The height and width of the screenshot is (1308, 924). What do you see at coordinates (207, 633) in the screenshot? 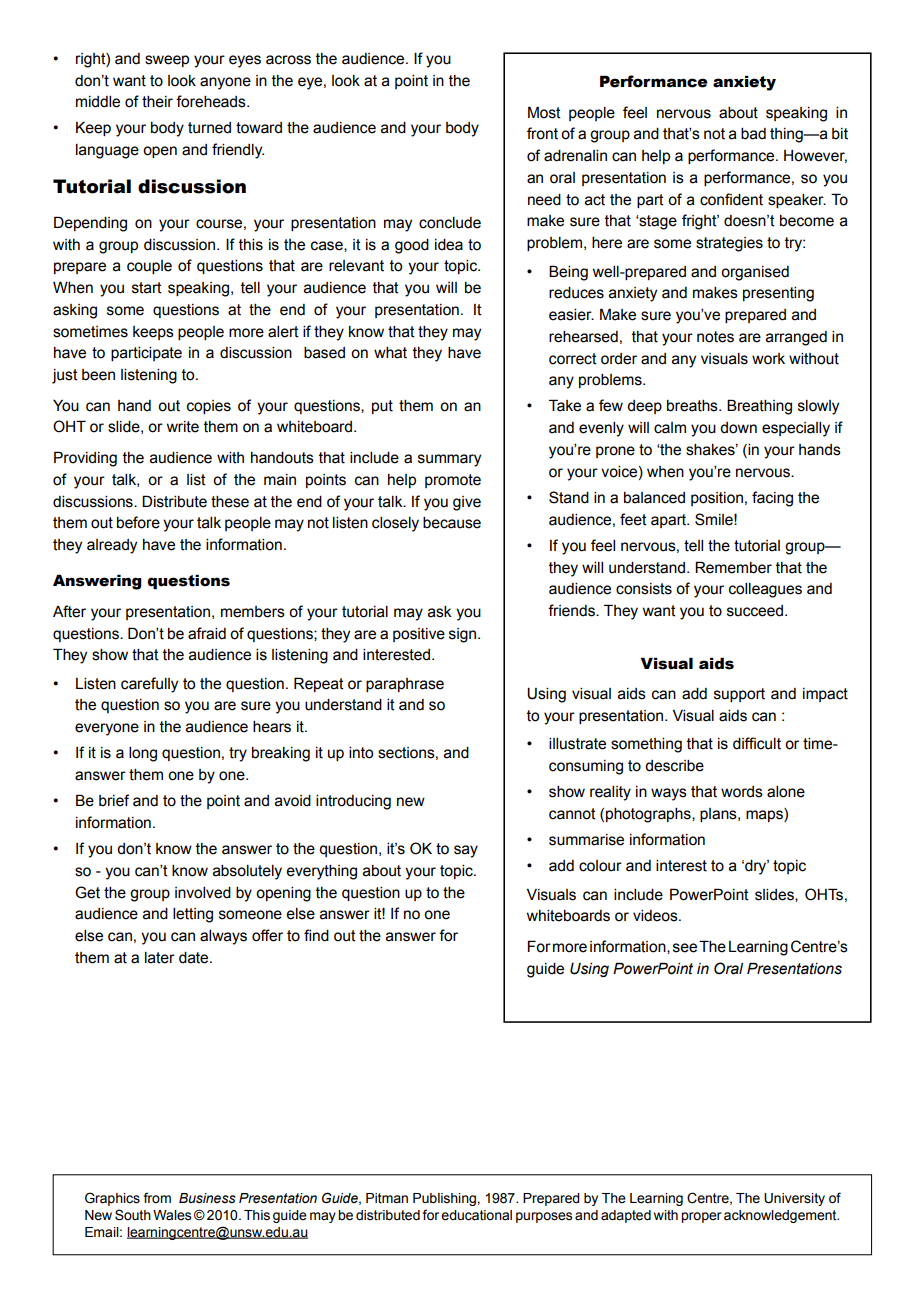
I see `afraid` at bounding box center [207, 633].
